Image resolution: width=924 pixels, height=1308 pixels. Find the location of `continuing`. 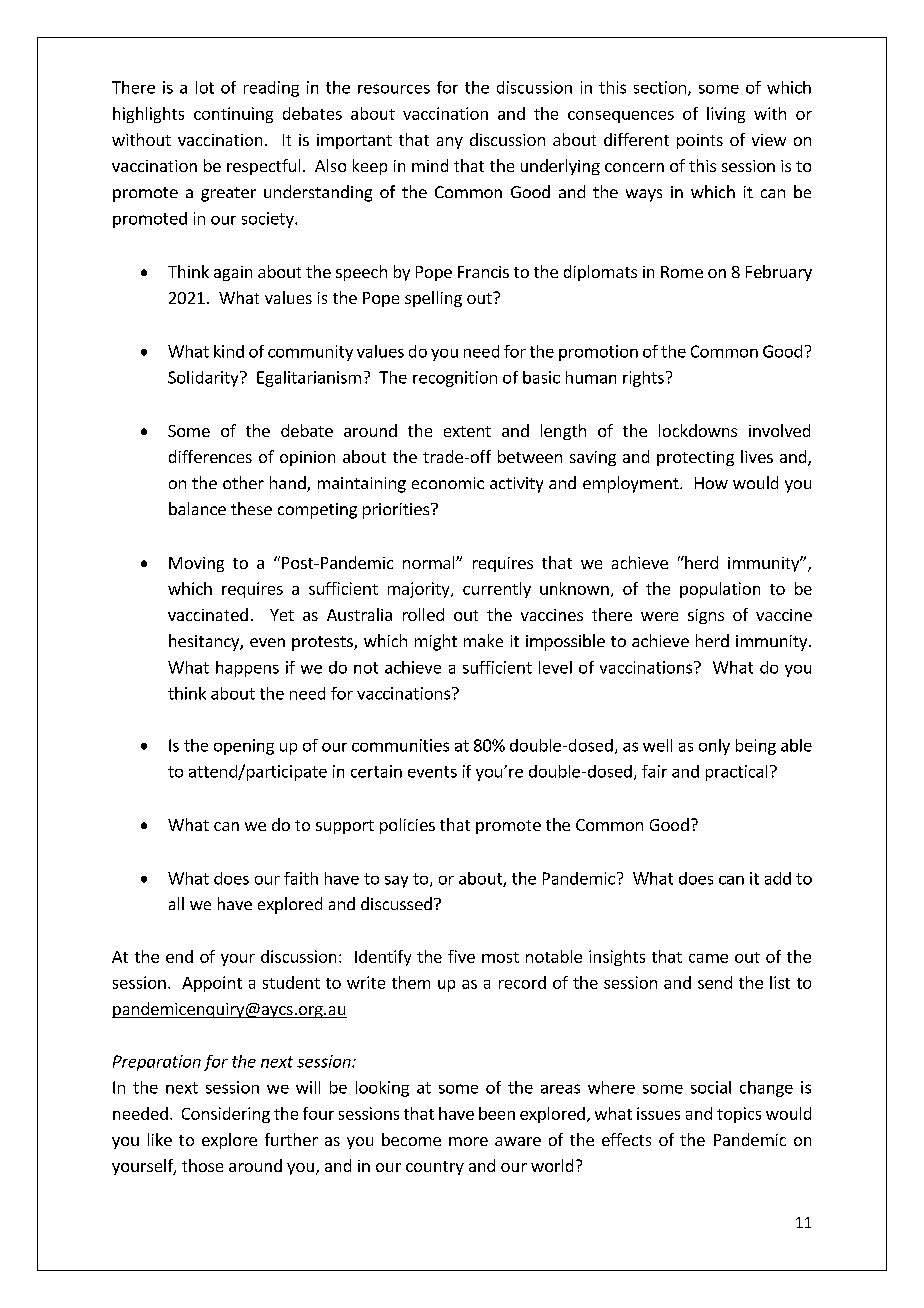

continuing is located at coordinates (233, 115).
